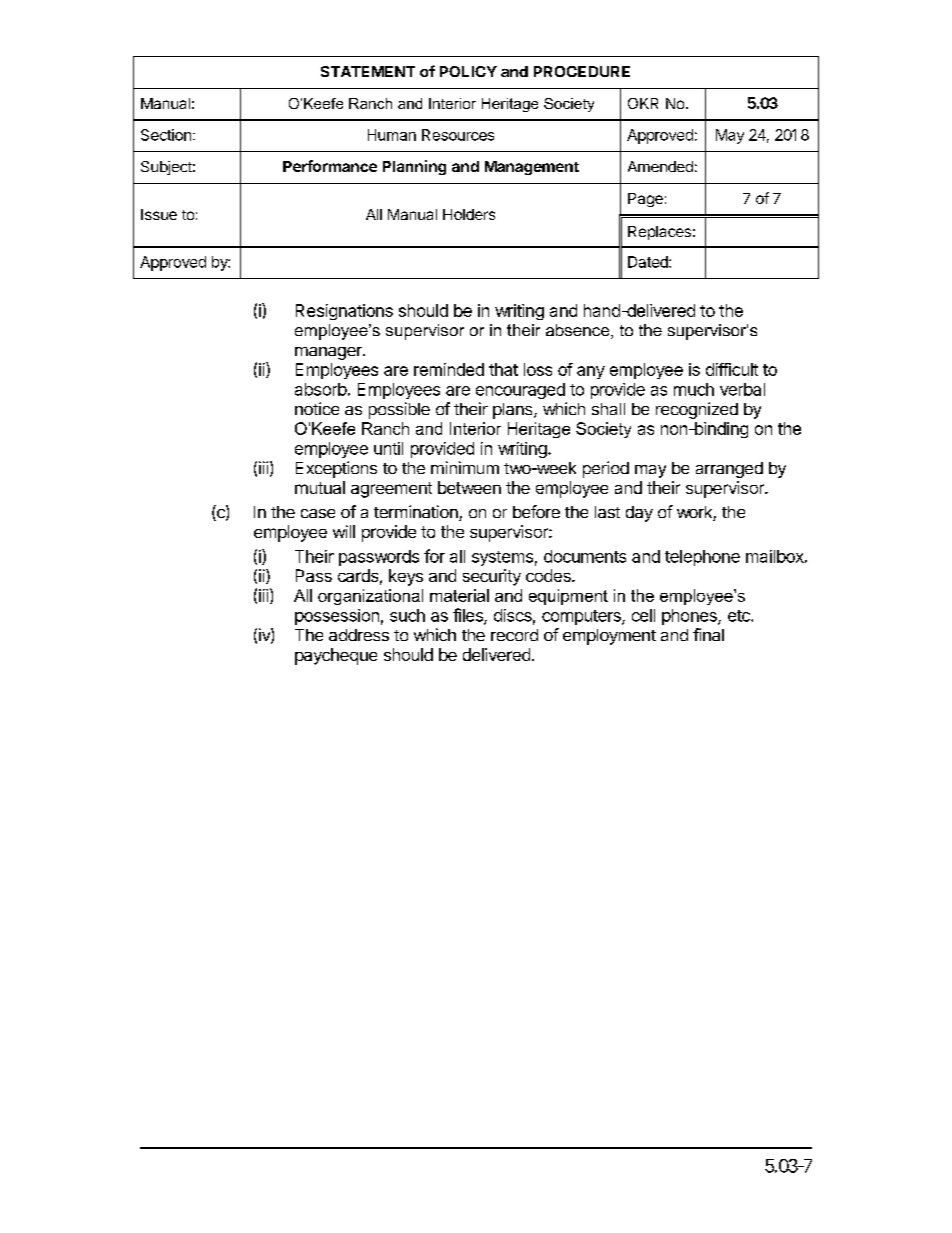 This document has height=1233, width=952. What do you see at coordinates (643, 103) in the document?
I see `OKR` at bounding box center [643, 103].
